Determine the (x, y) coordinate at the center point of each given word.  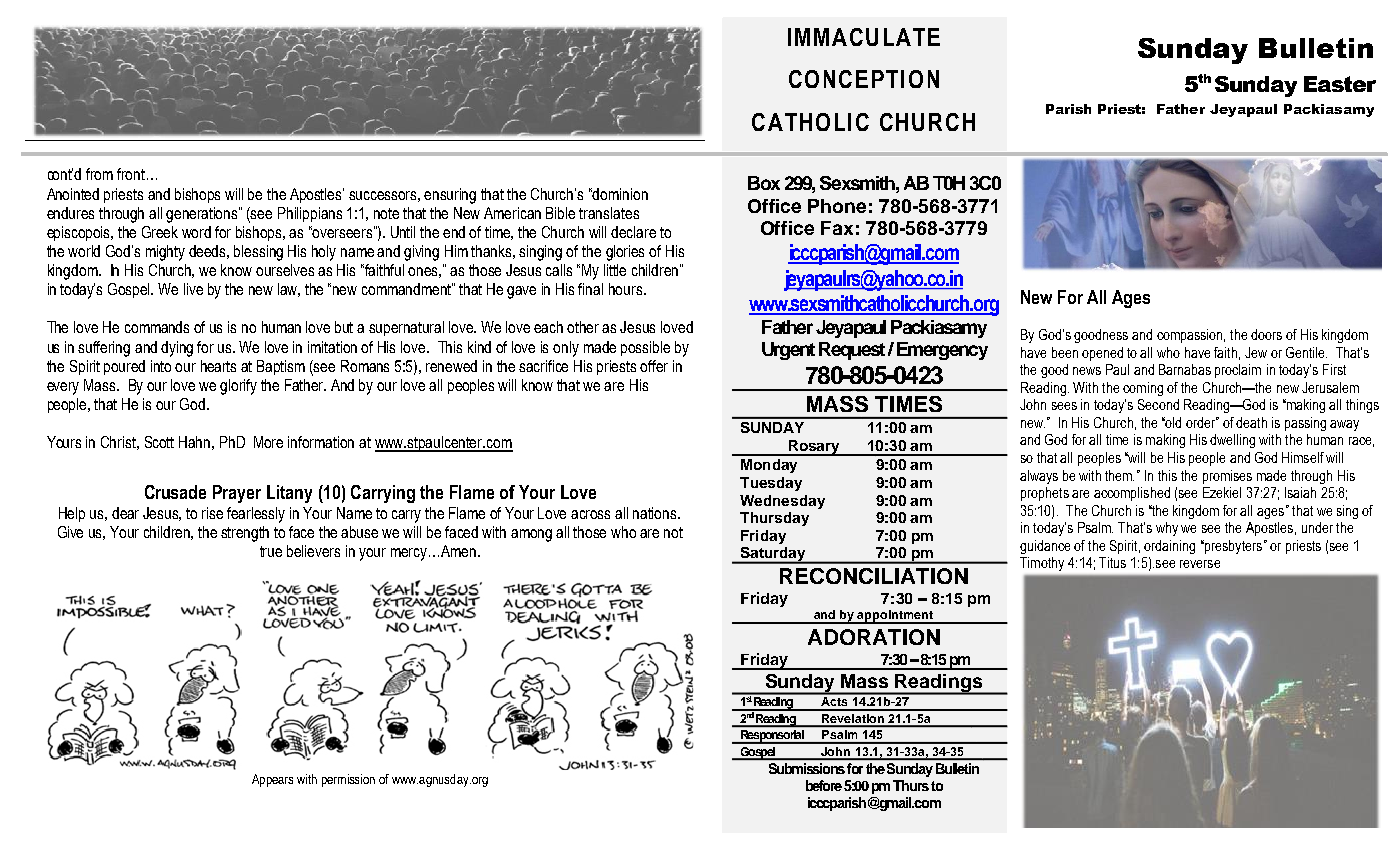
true (271, 551)
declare (633, 232)
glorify (238, 387)
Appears (272, 780)
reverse (1200, 564)
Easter (1340, 84)
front (132, 174)
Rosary (814, 448)
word (196, 232)
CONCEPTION (864, 79)
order (1202, 422)
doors (1266, 334)
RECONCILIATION (874, 576)
